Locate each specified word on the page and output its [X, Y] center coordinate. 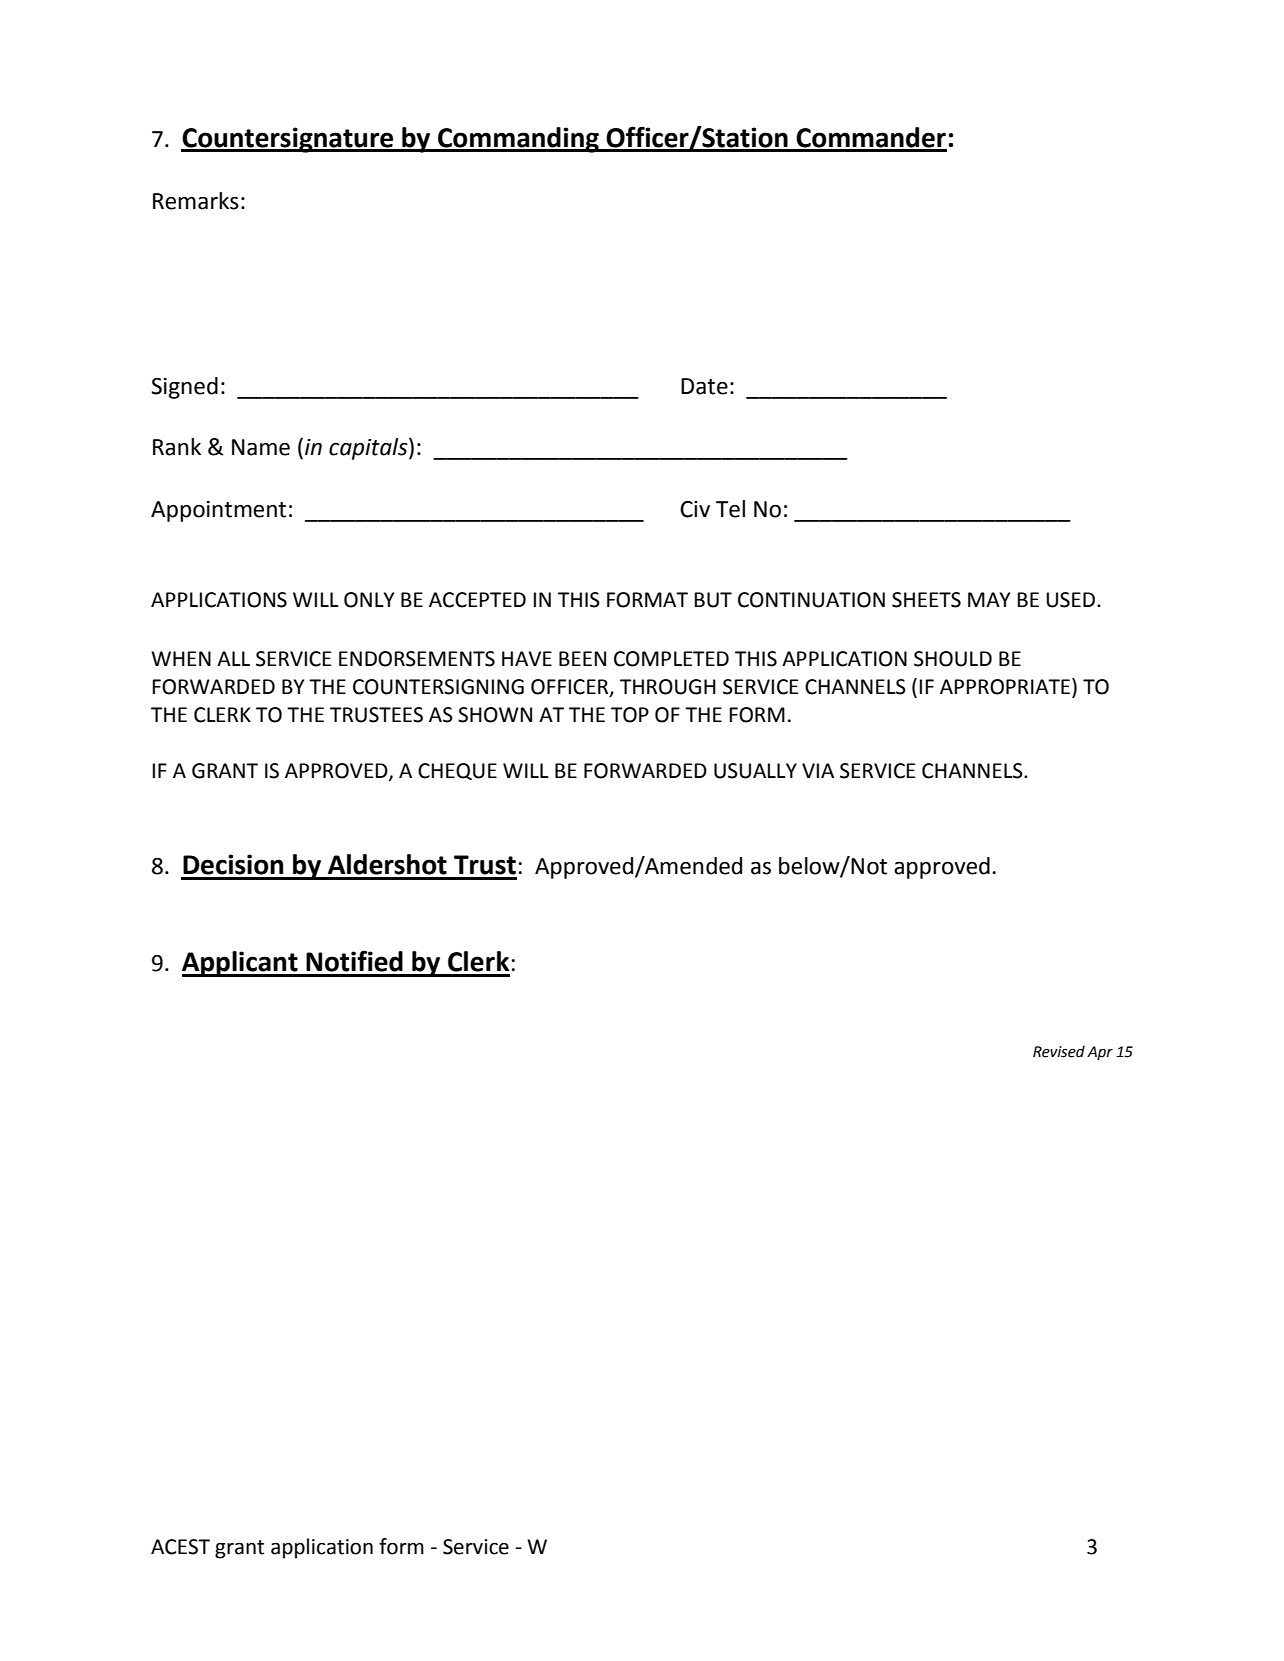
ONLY [369, 600]
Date [704, 386]
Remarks [196, 201]
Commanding [518, 140]
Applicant [241, 964]
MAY [989, 599]
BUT [713, 600]
